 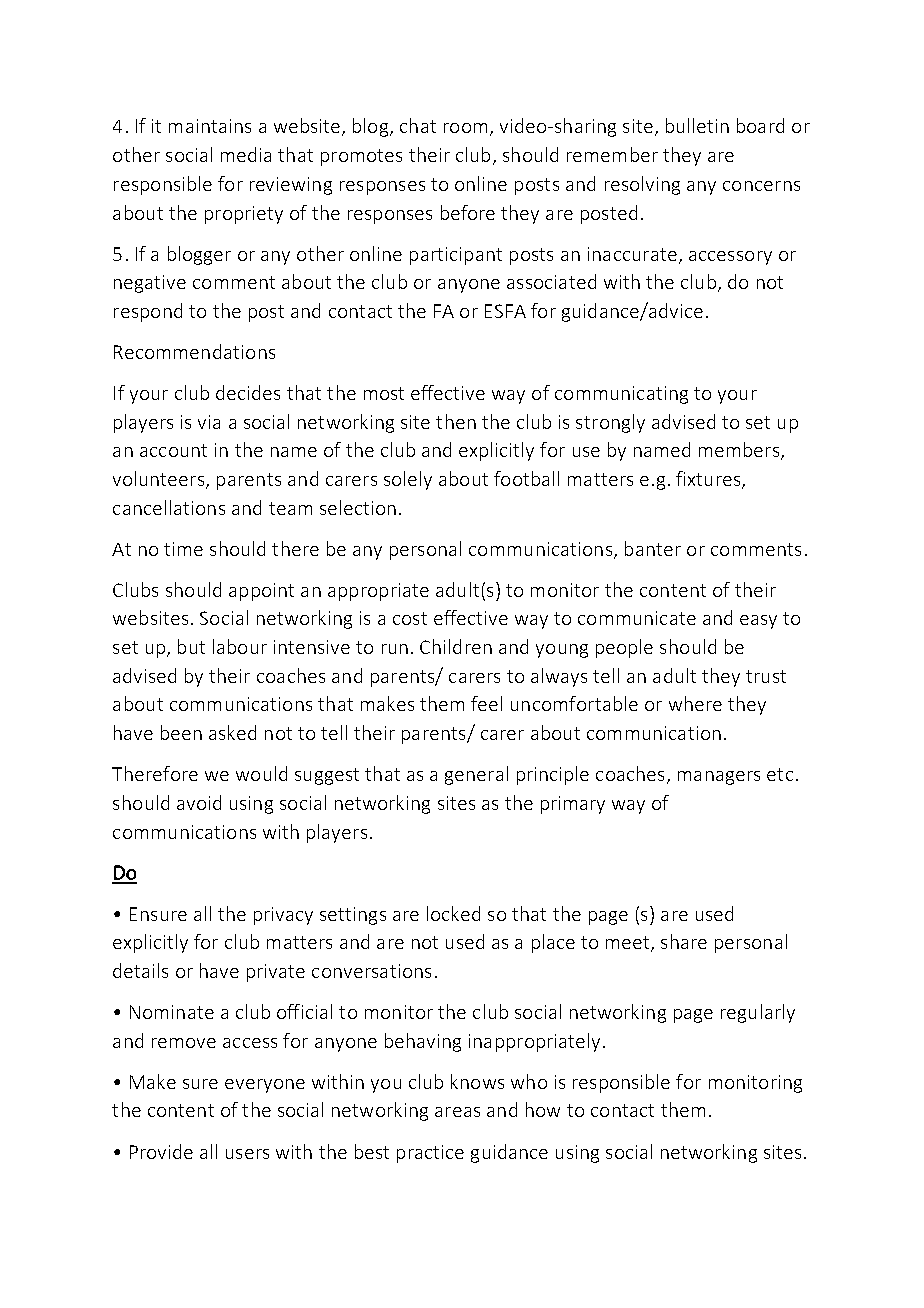 I want to click on avoid, so click(x=199, y=802).
